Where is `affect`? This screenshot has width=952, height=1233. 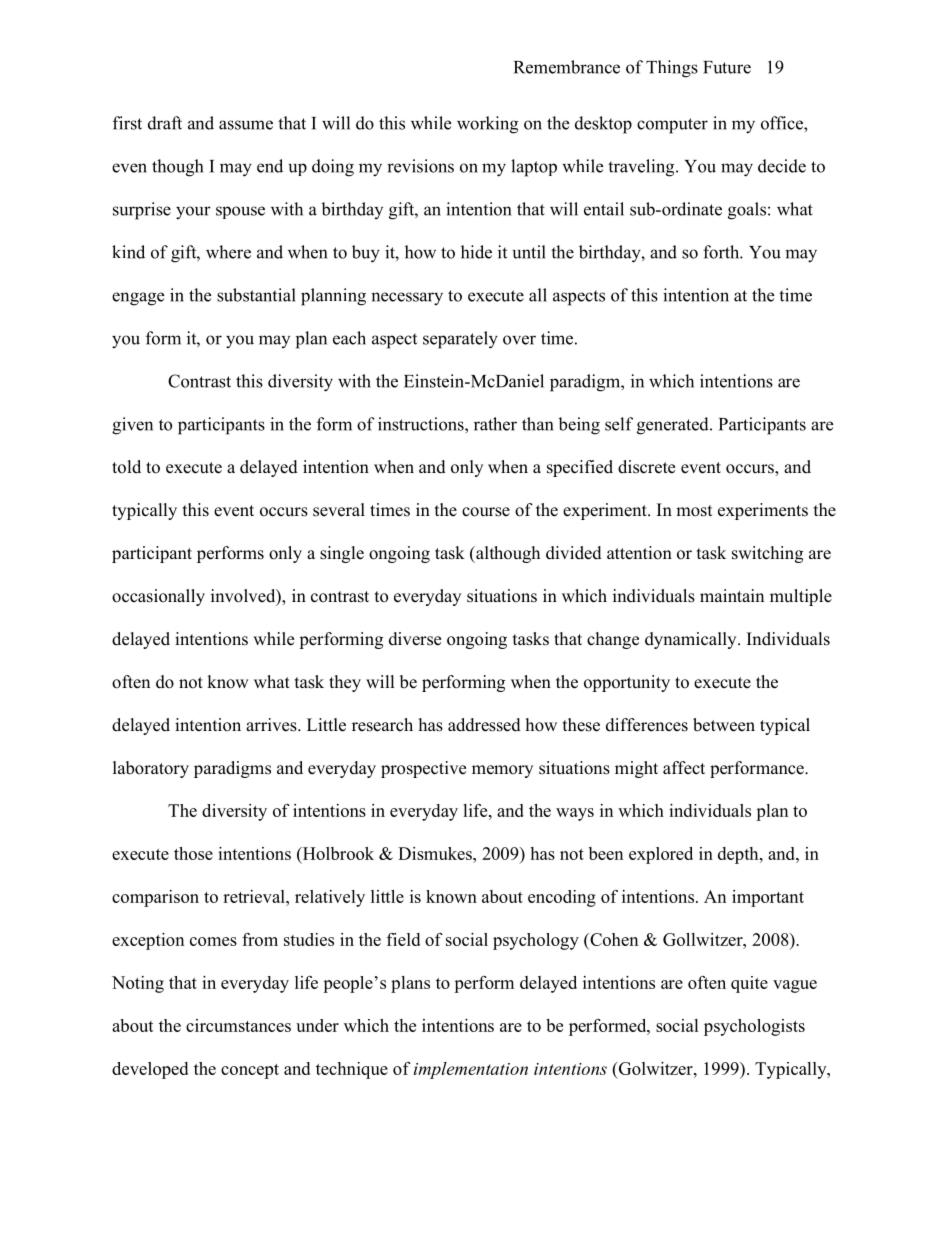
affect is located at coordinates (684, 768).
